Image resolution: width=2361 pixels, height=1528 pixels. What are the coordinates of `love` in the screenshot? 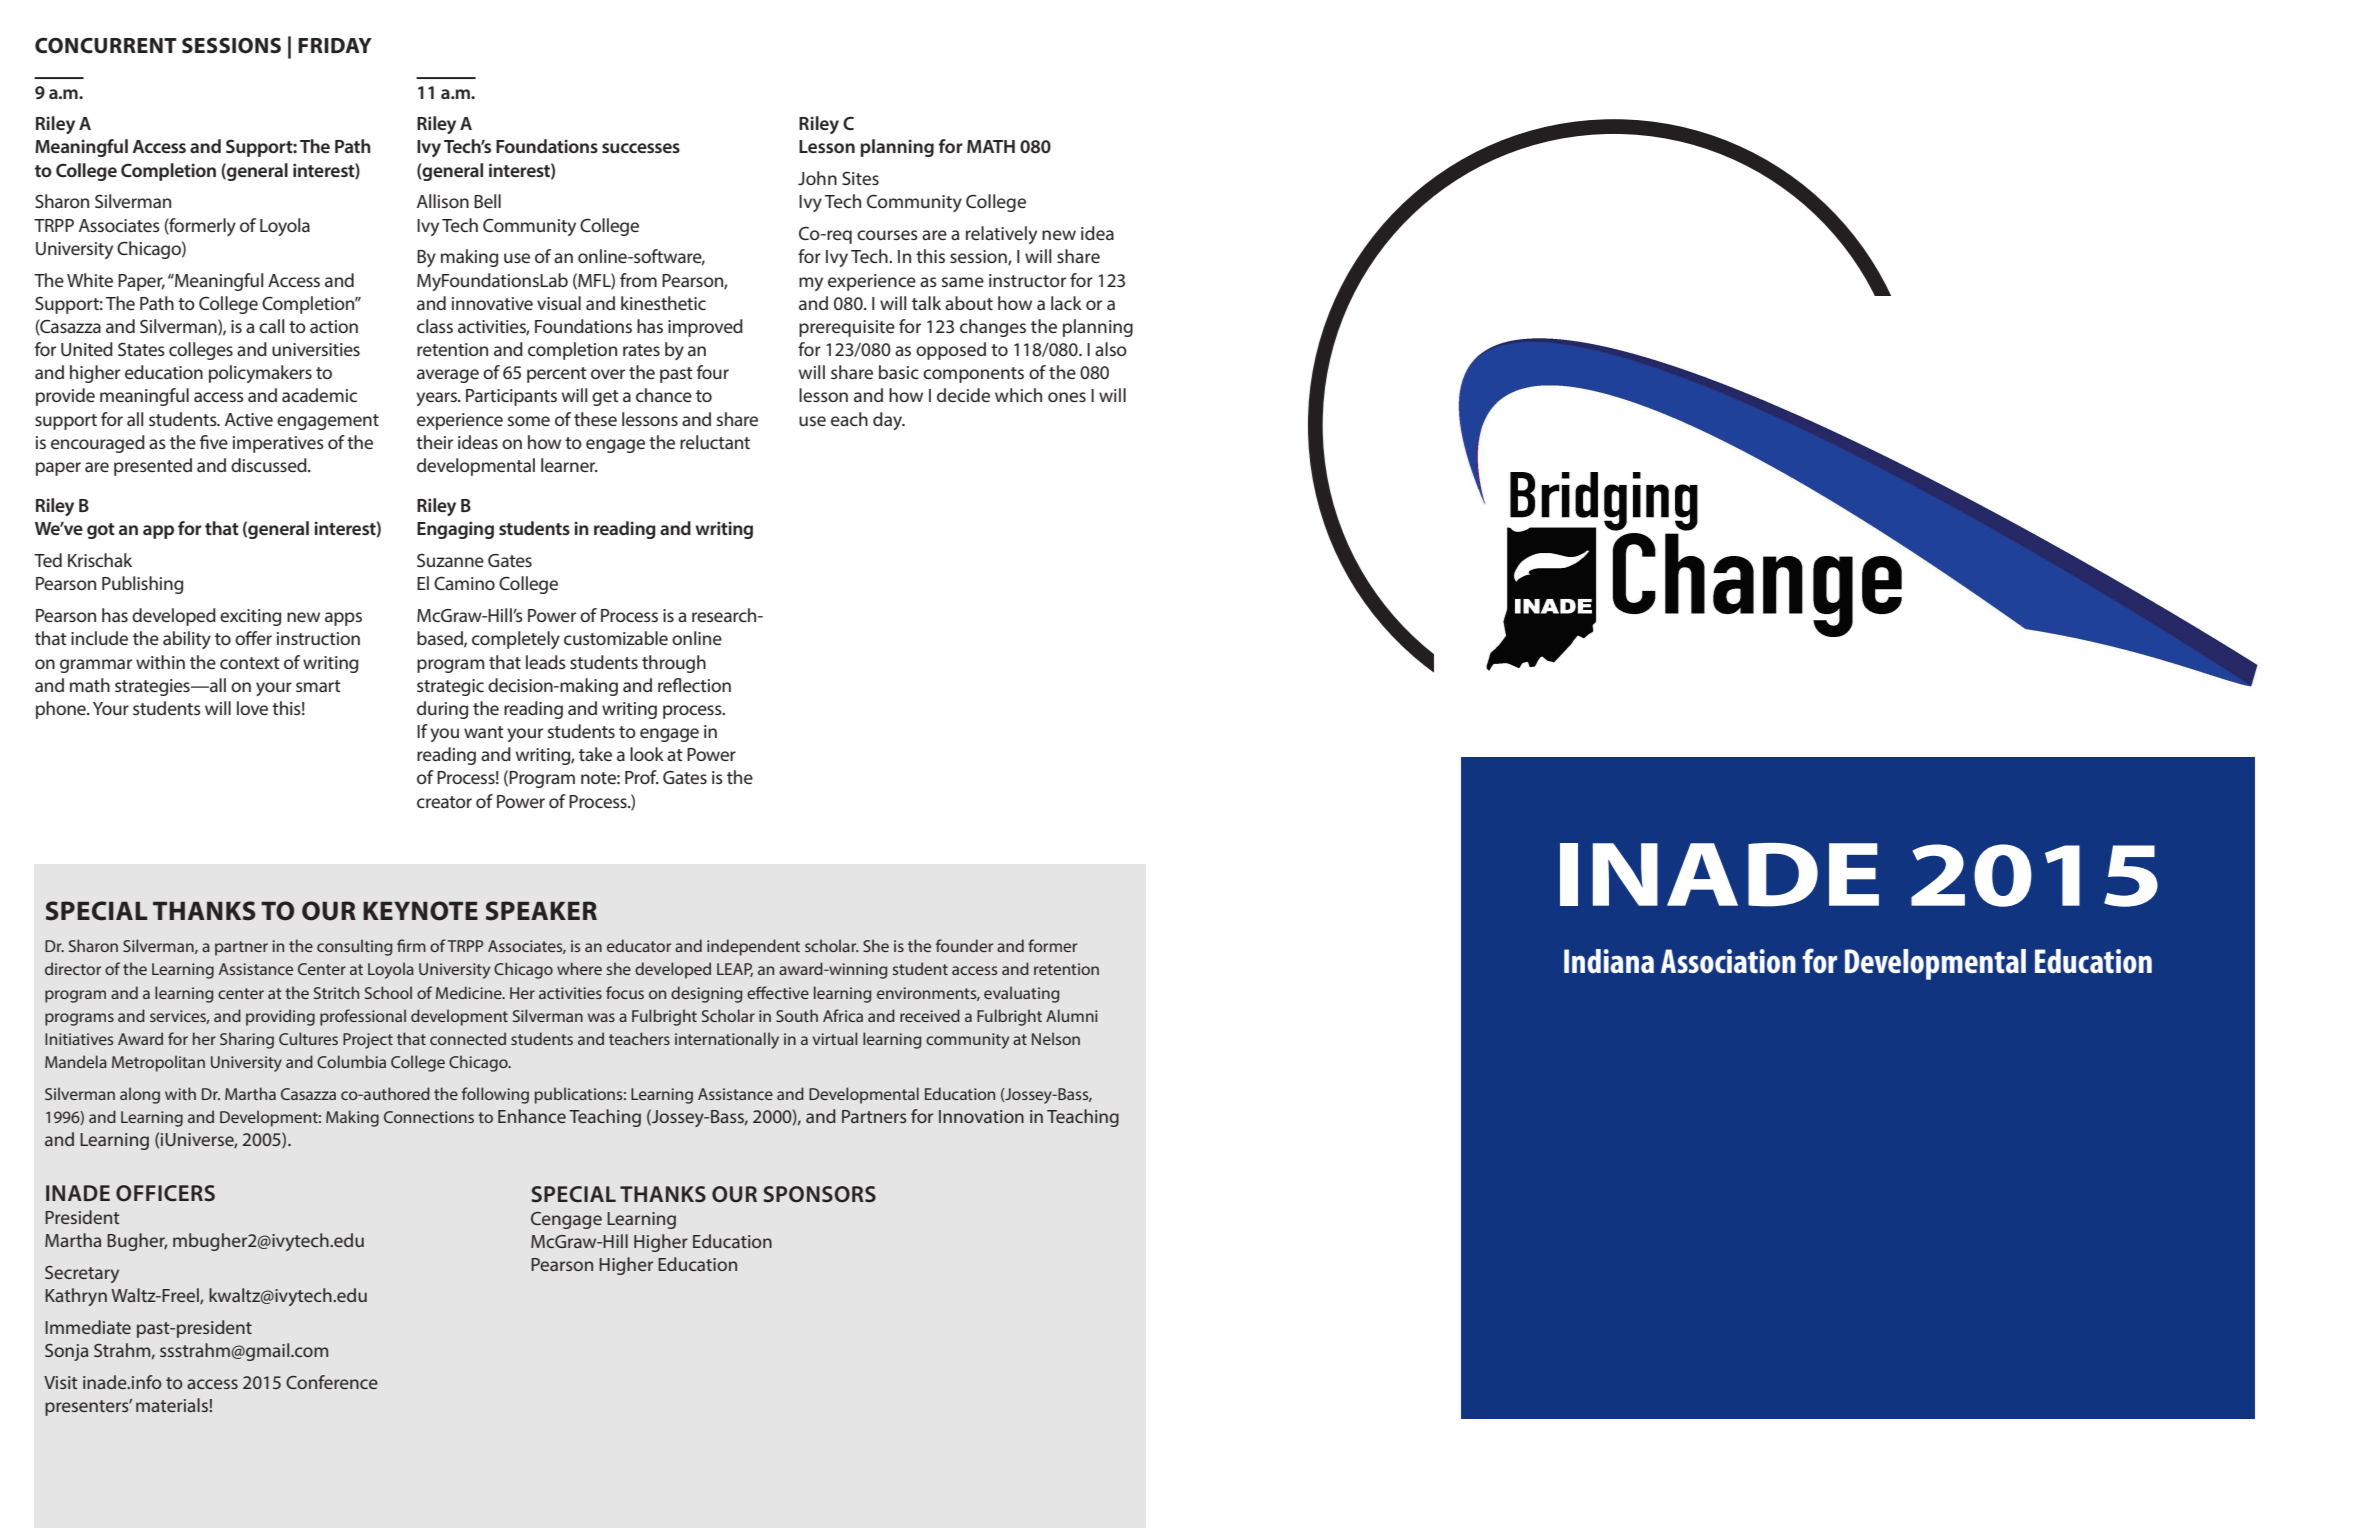 It's located at (252, 708).
